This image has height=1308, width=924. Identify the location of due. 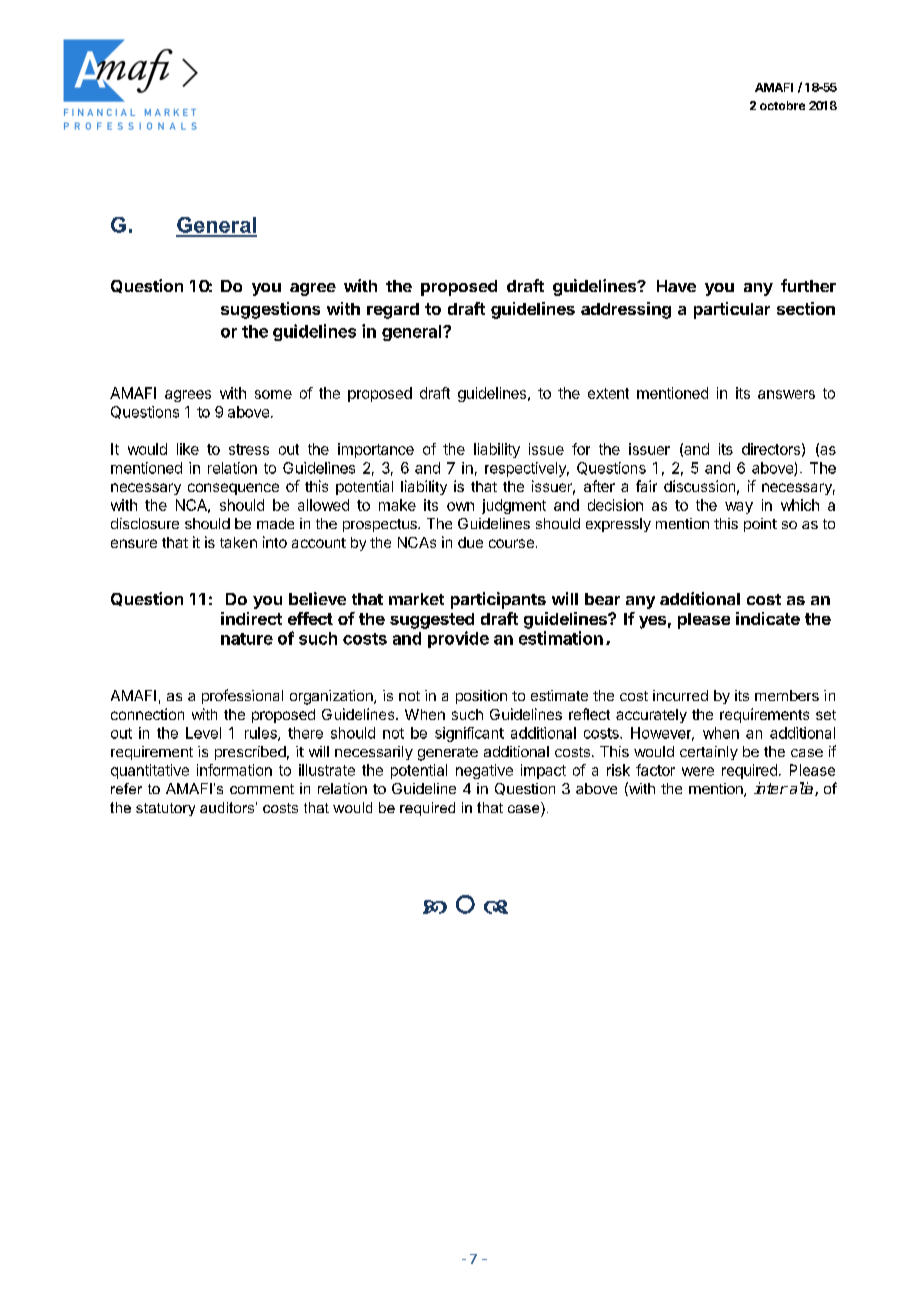
(470, 542).
